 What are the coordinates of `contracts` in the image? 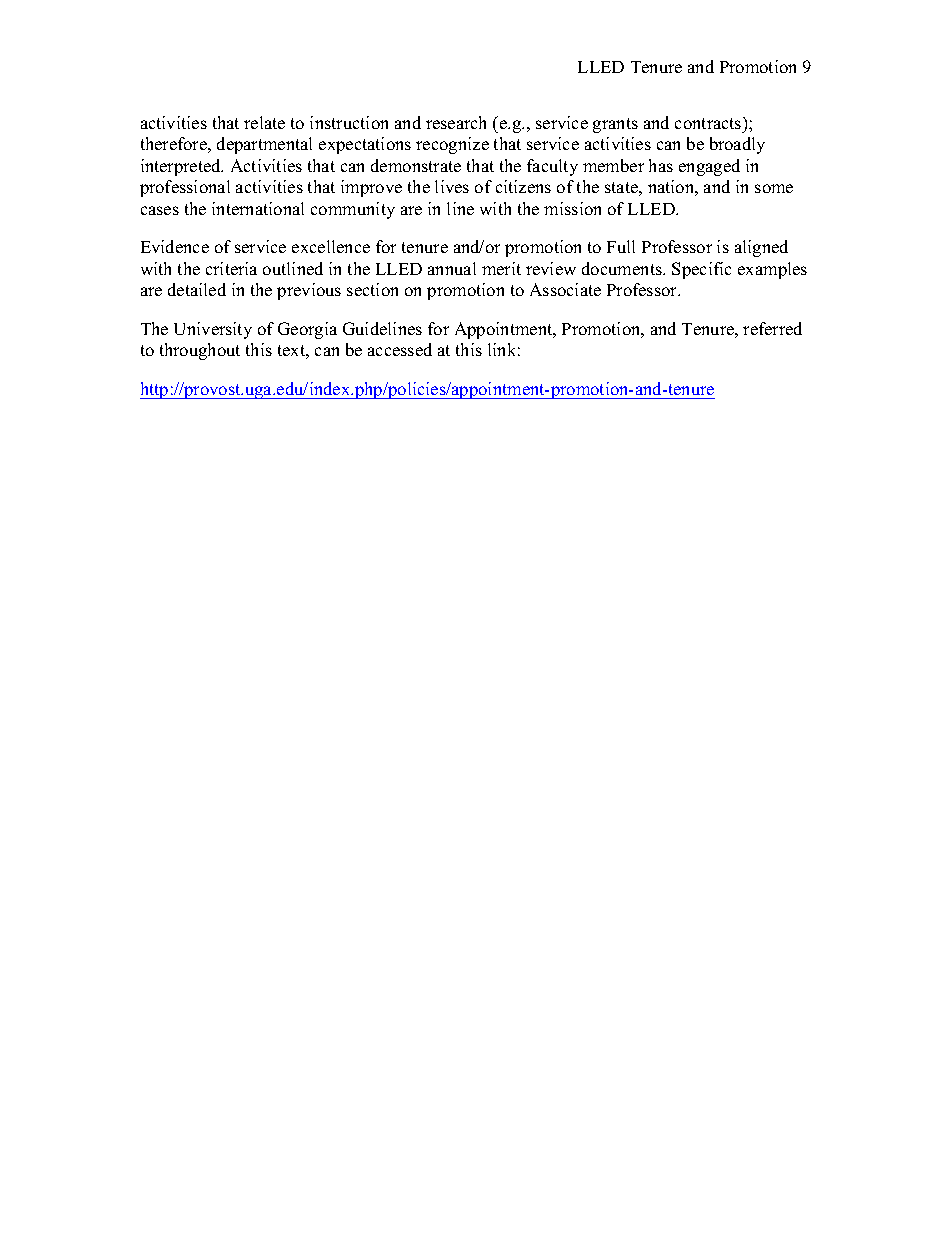 It's located at (709, 123).
